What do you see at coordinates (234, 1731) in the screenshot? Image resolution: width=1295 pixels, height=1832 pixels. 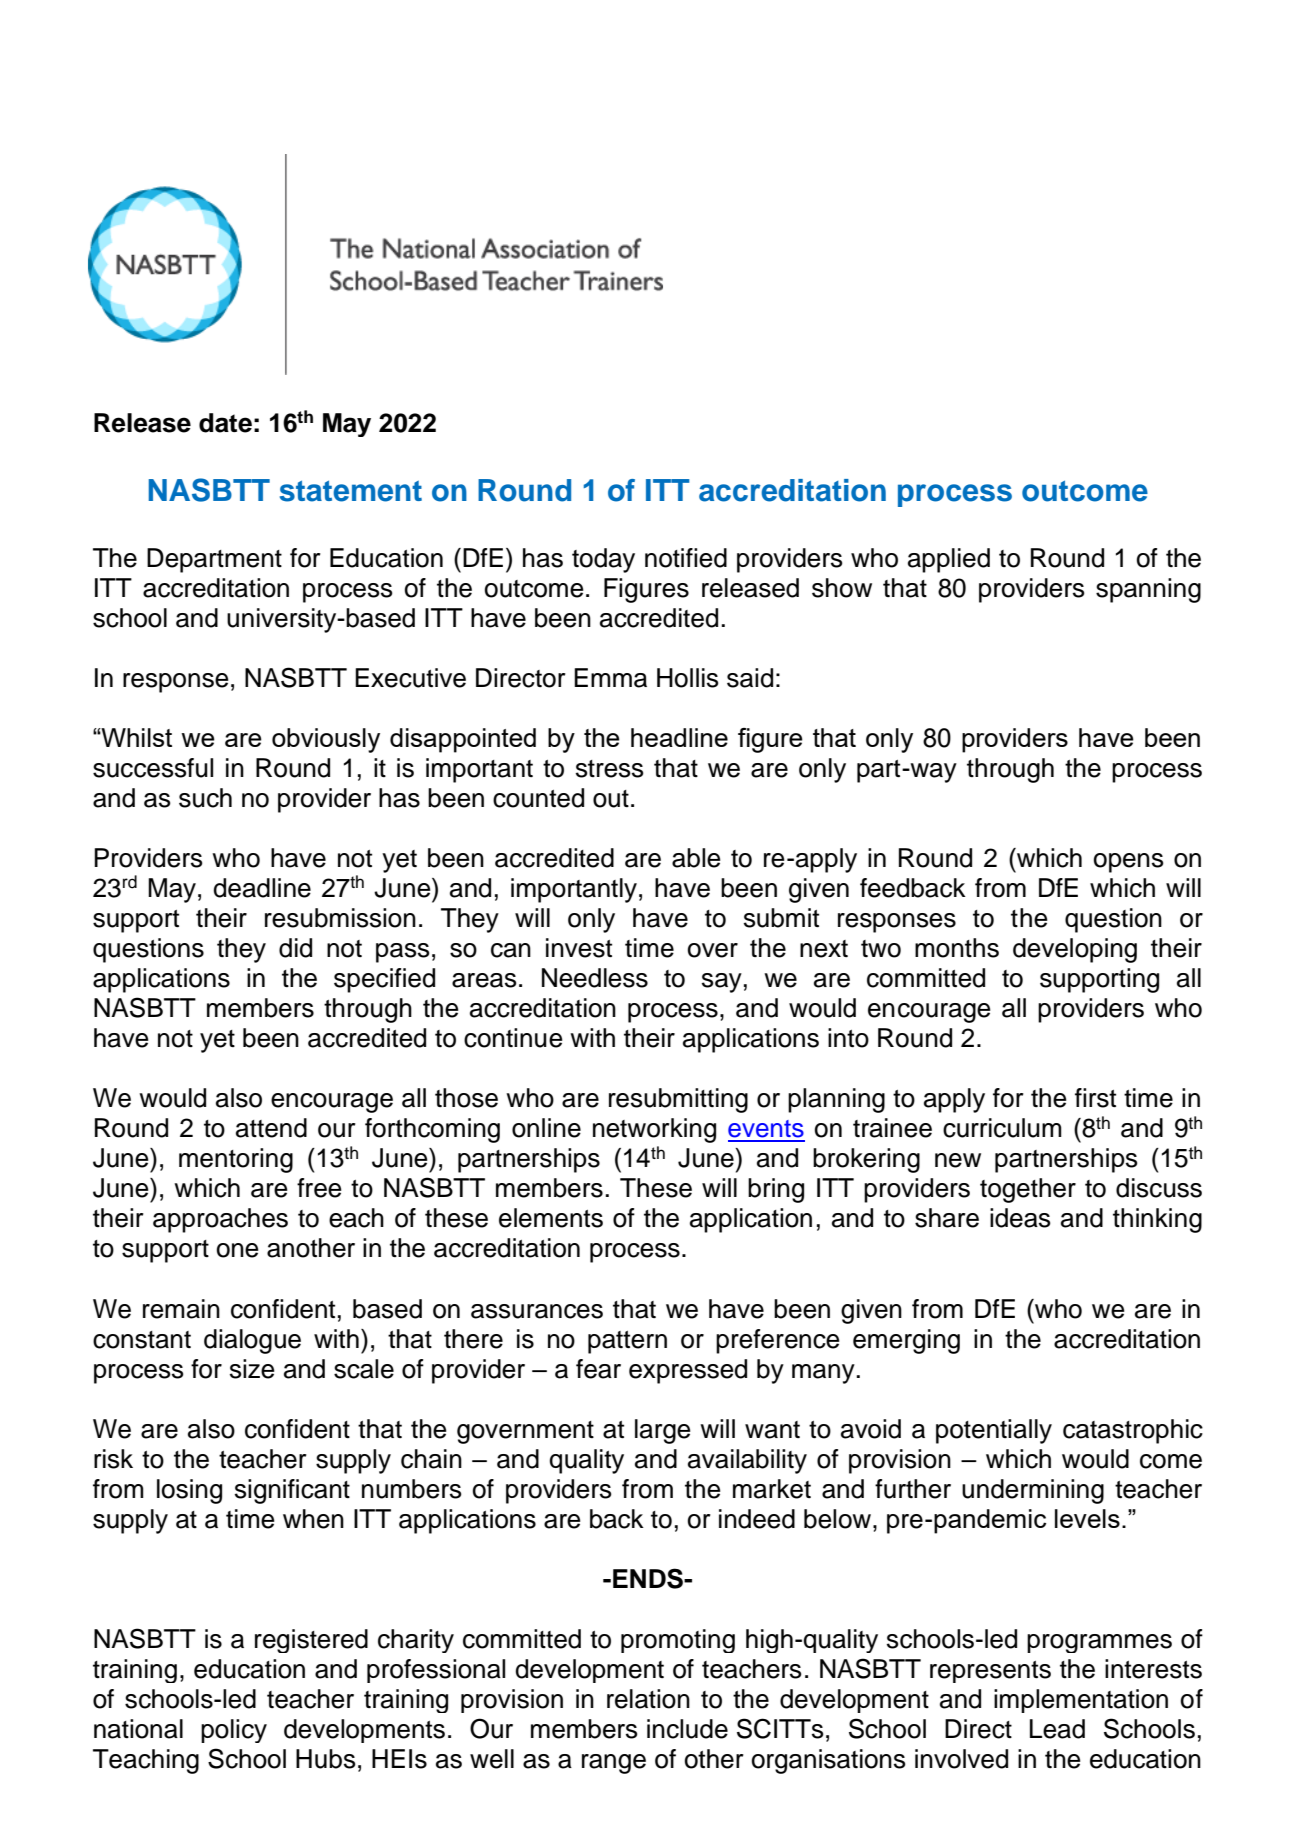 I see `policy` at bounding box center [234, 1731].
